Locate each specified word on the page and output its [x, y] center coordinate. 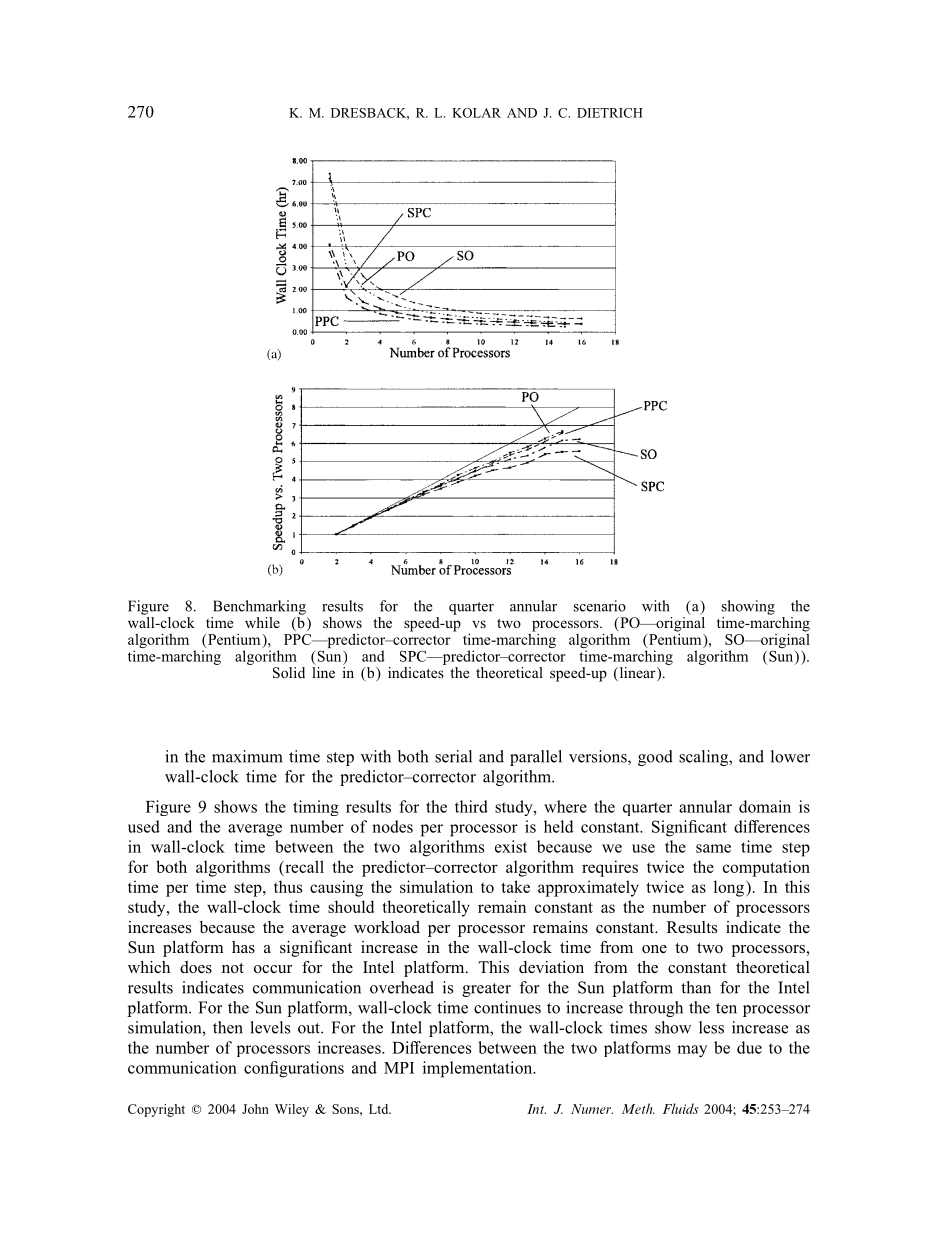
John [255, 1109]
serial [453, 756]
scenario [600, 606]
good [655, 758]
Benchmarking [259, 607]
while [262, 622]
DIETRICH [610, 113]
